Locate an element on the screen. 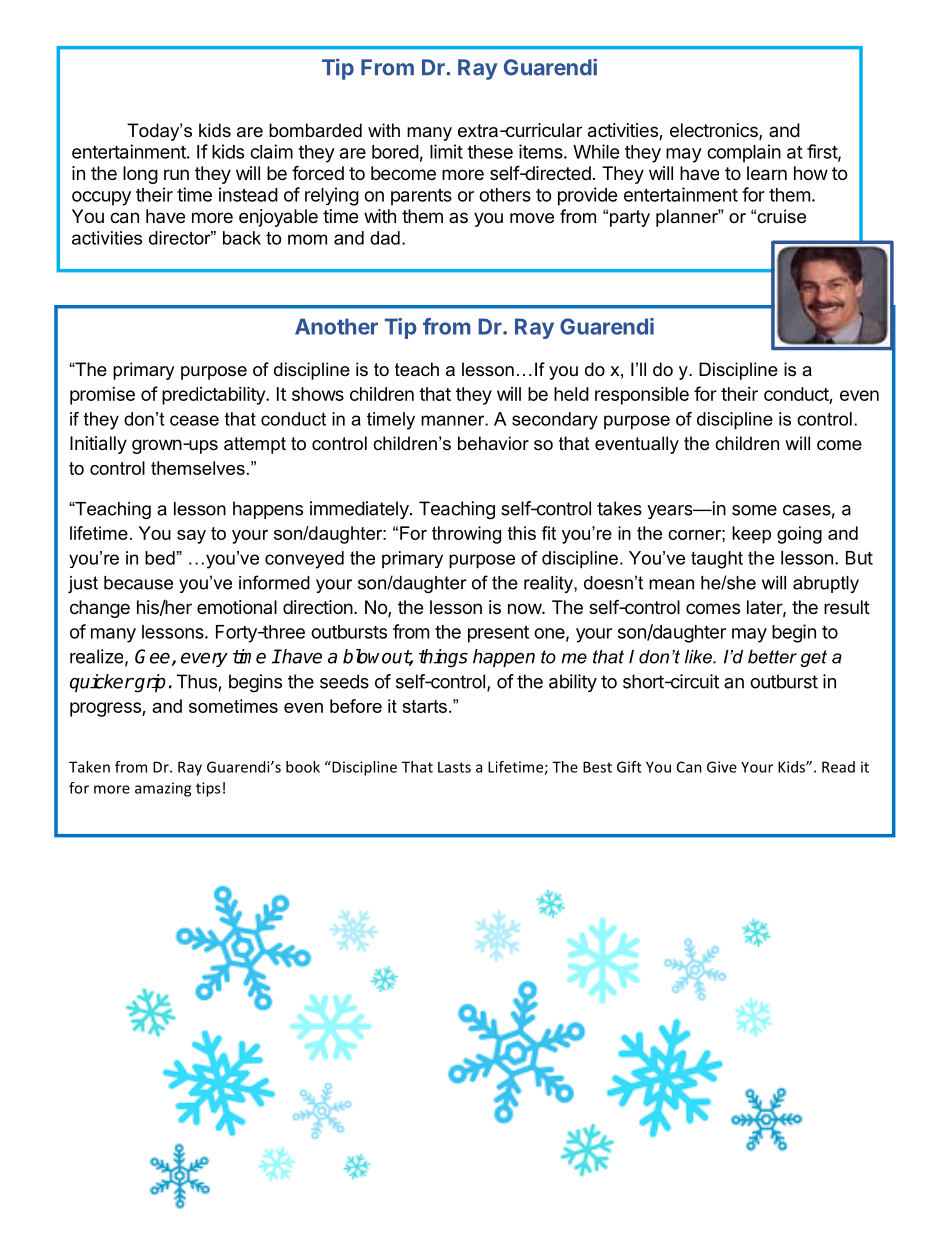 The width and height of the screenshot is (952, 1233). Another is located at coordinates (336, 326).
